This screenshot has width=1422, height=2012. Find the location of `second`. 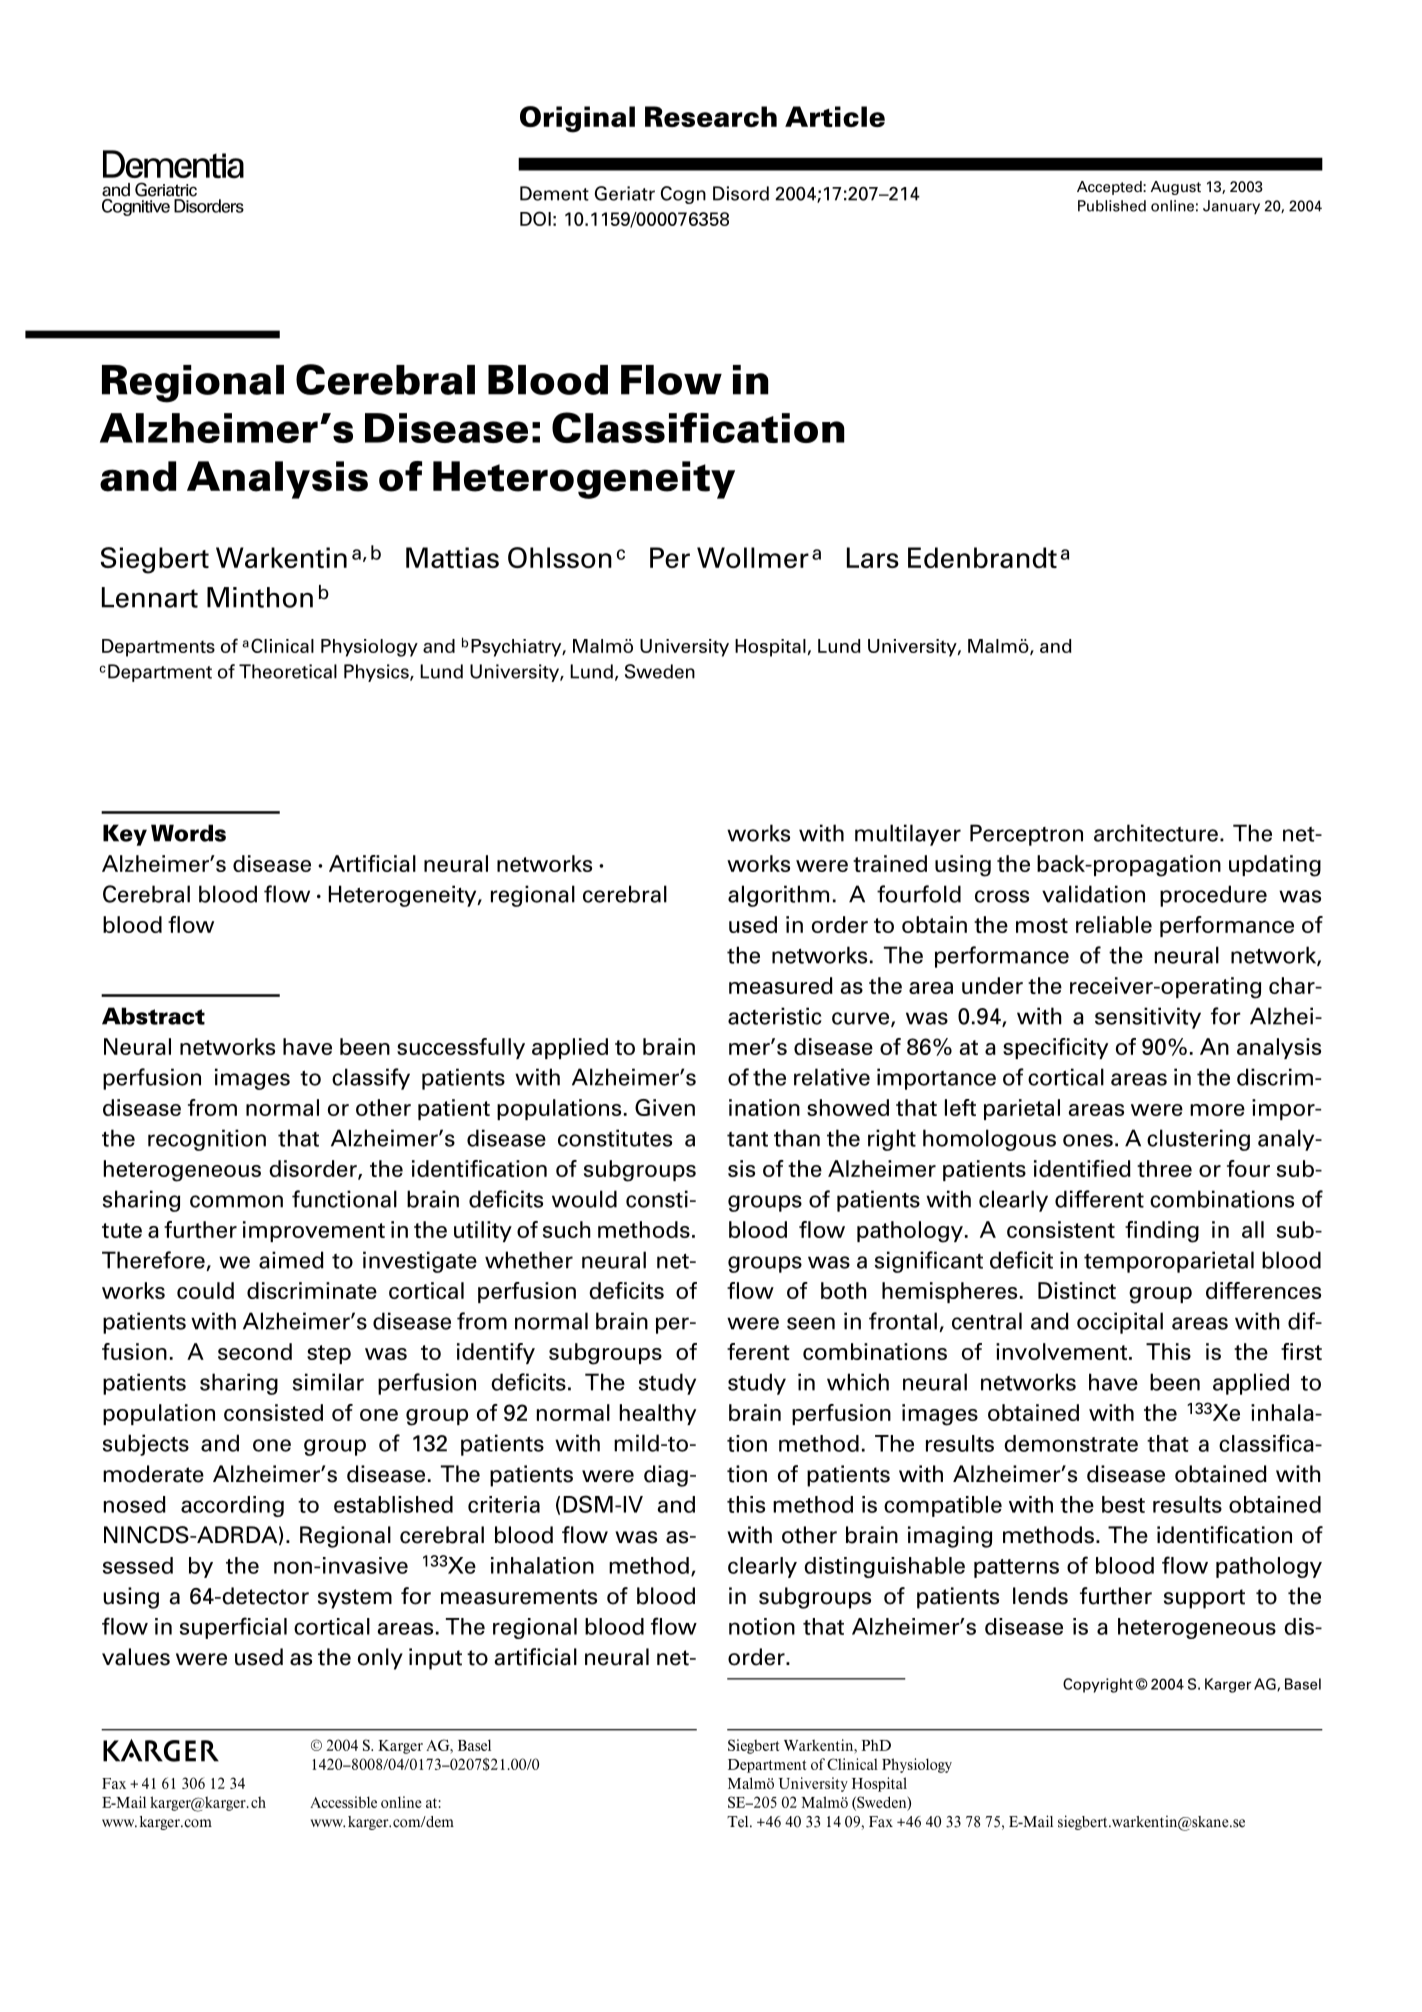

second is located at coordinates (255, 1351).
